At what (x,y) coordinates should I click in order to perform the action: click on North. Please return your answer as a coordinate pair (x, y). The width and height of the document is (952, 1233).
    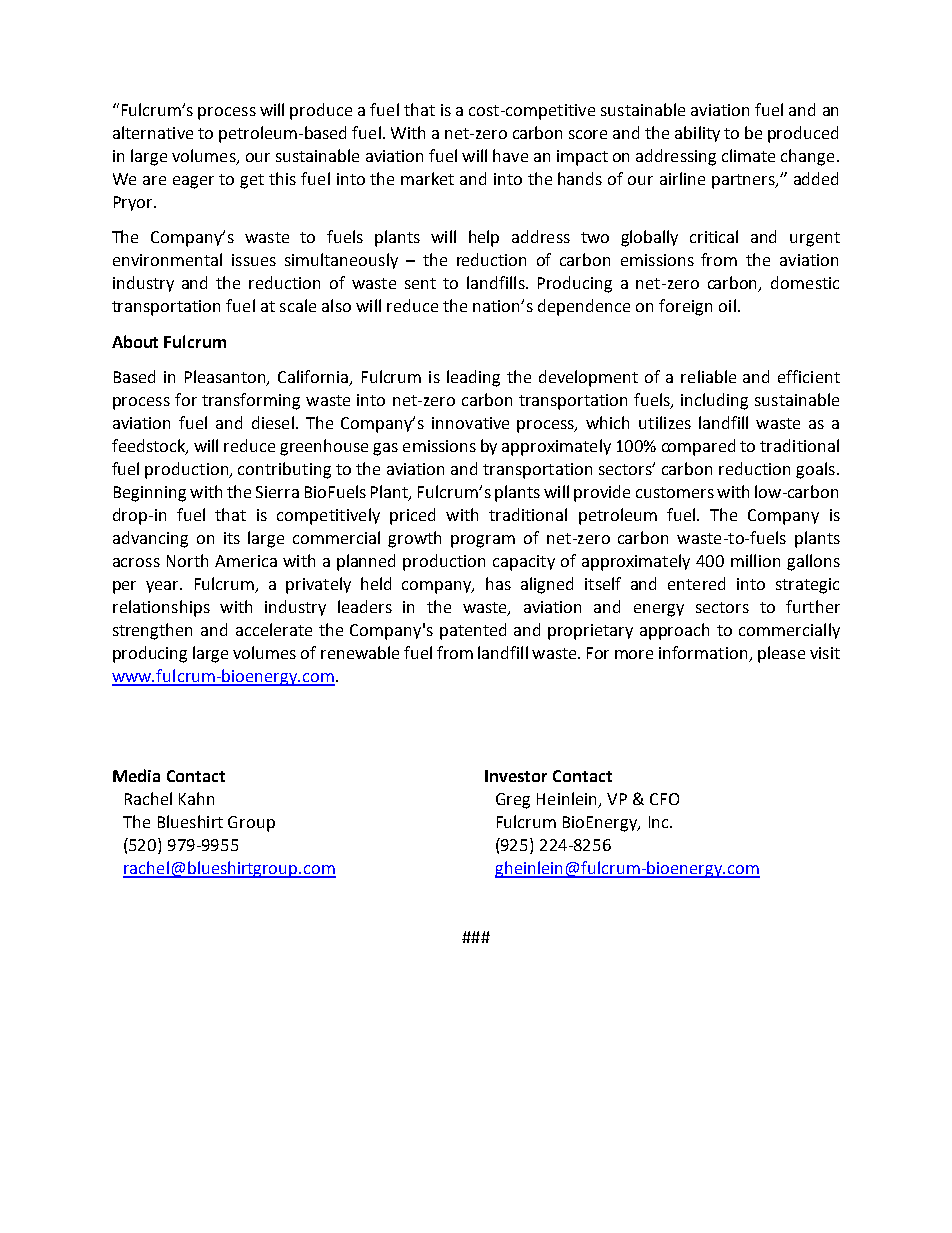
    Looking at the image, I should click on (187, 560).
